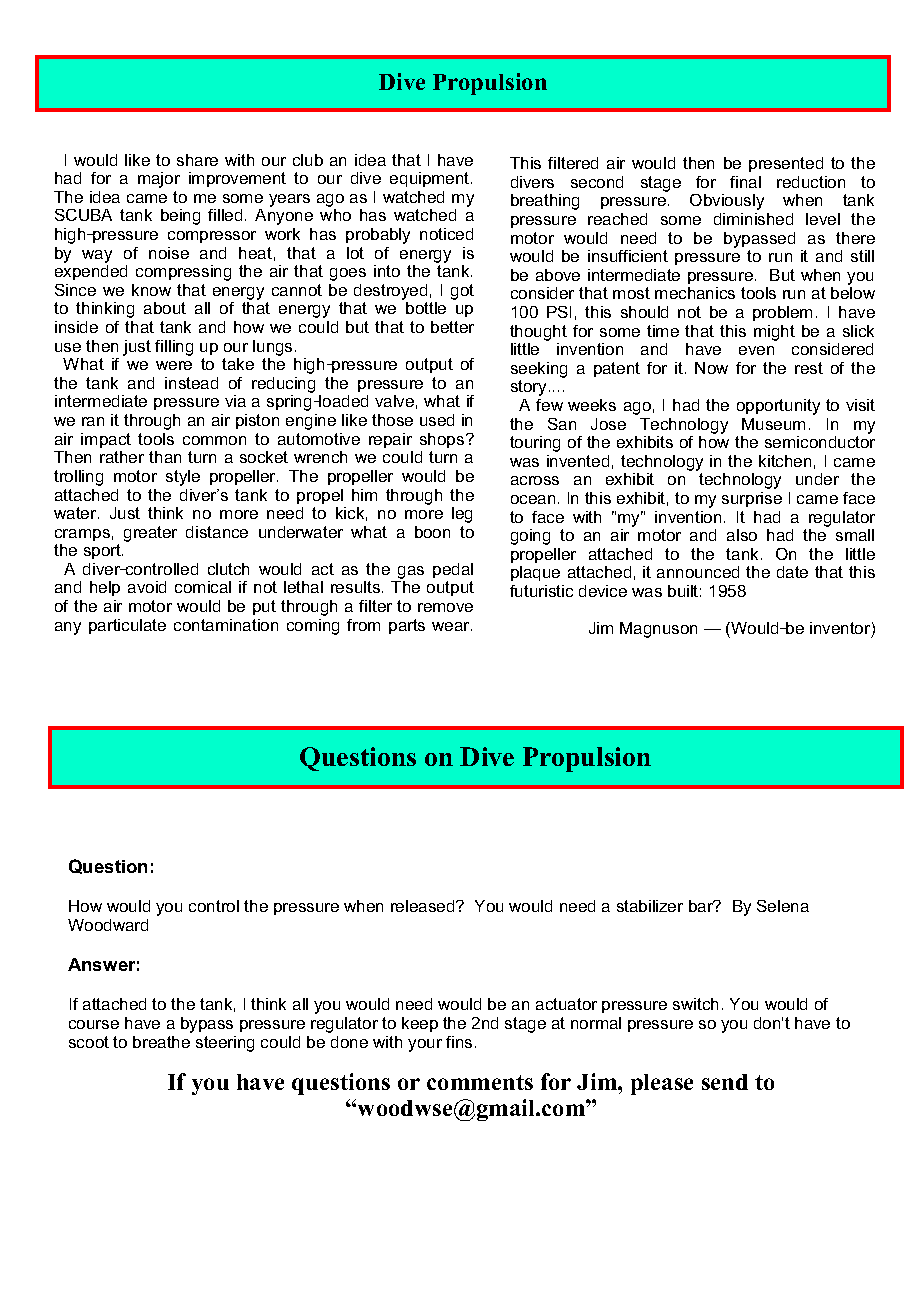 This screenshot has height=1308, width=924. I want to click on instead, so click(191, 383).
